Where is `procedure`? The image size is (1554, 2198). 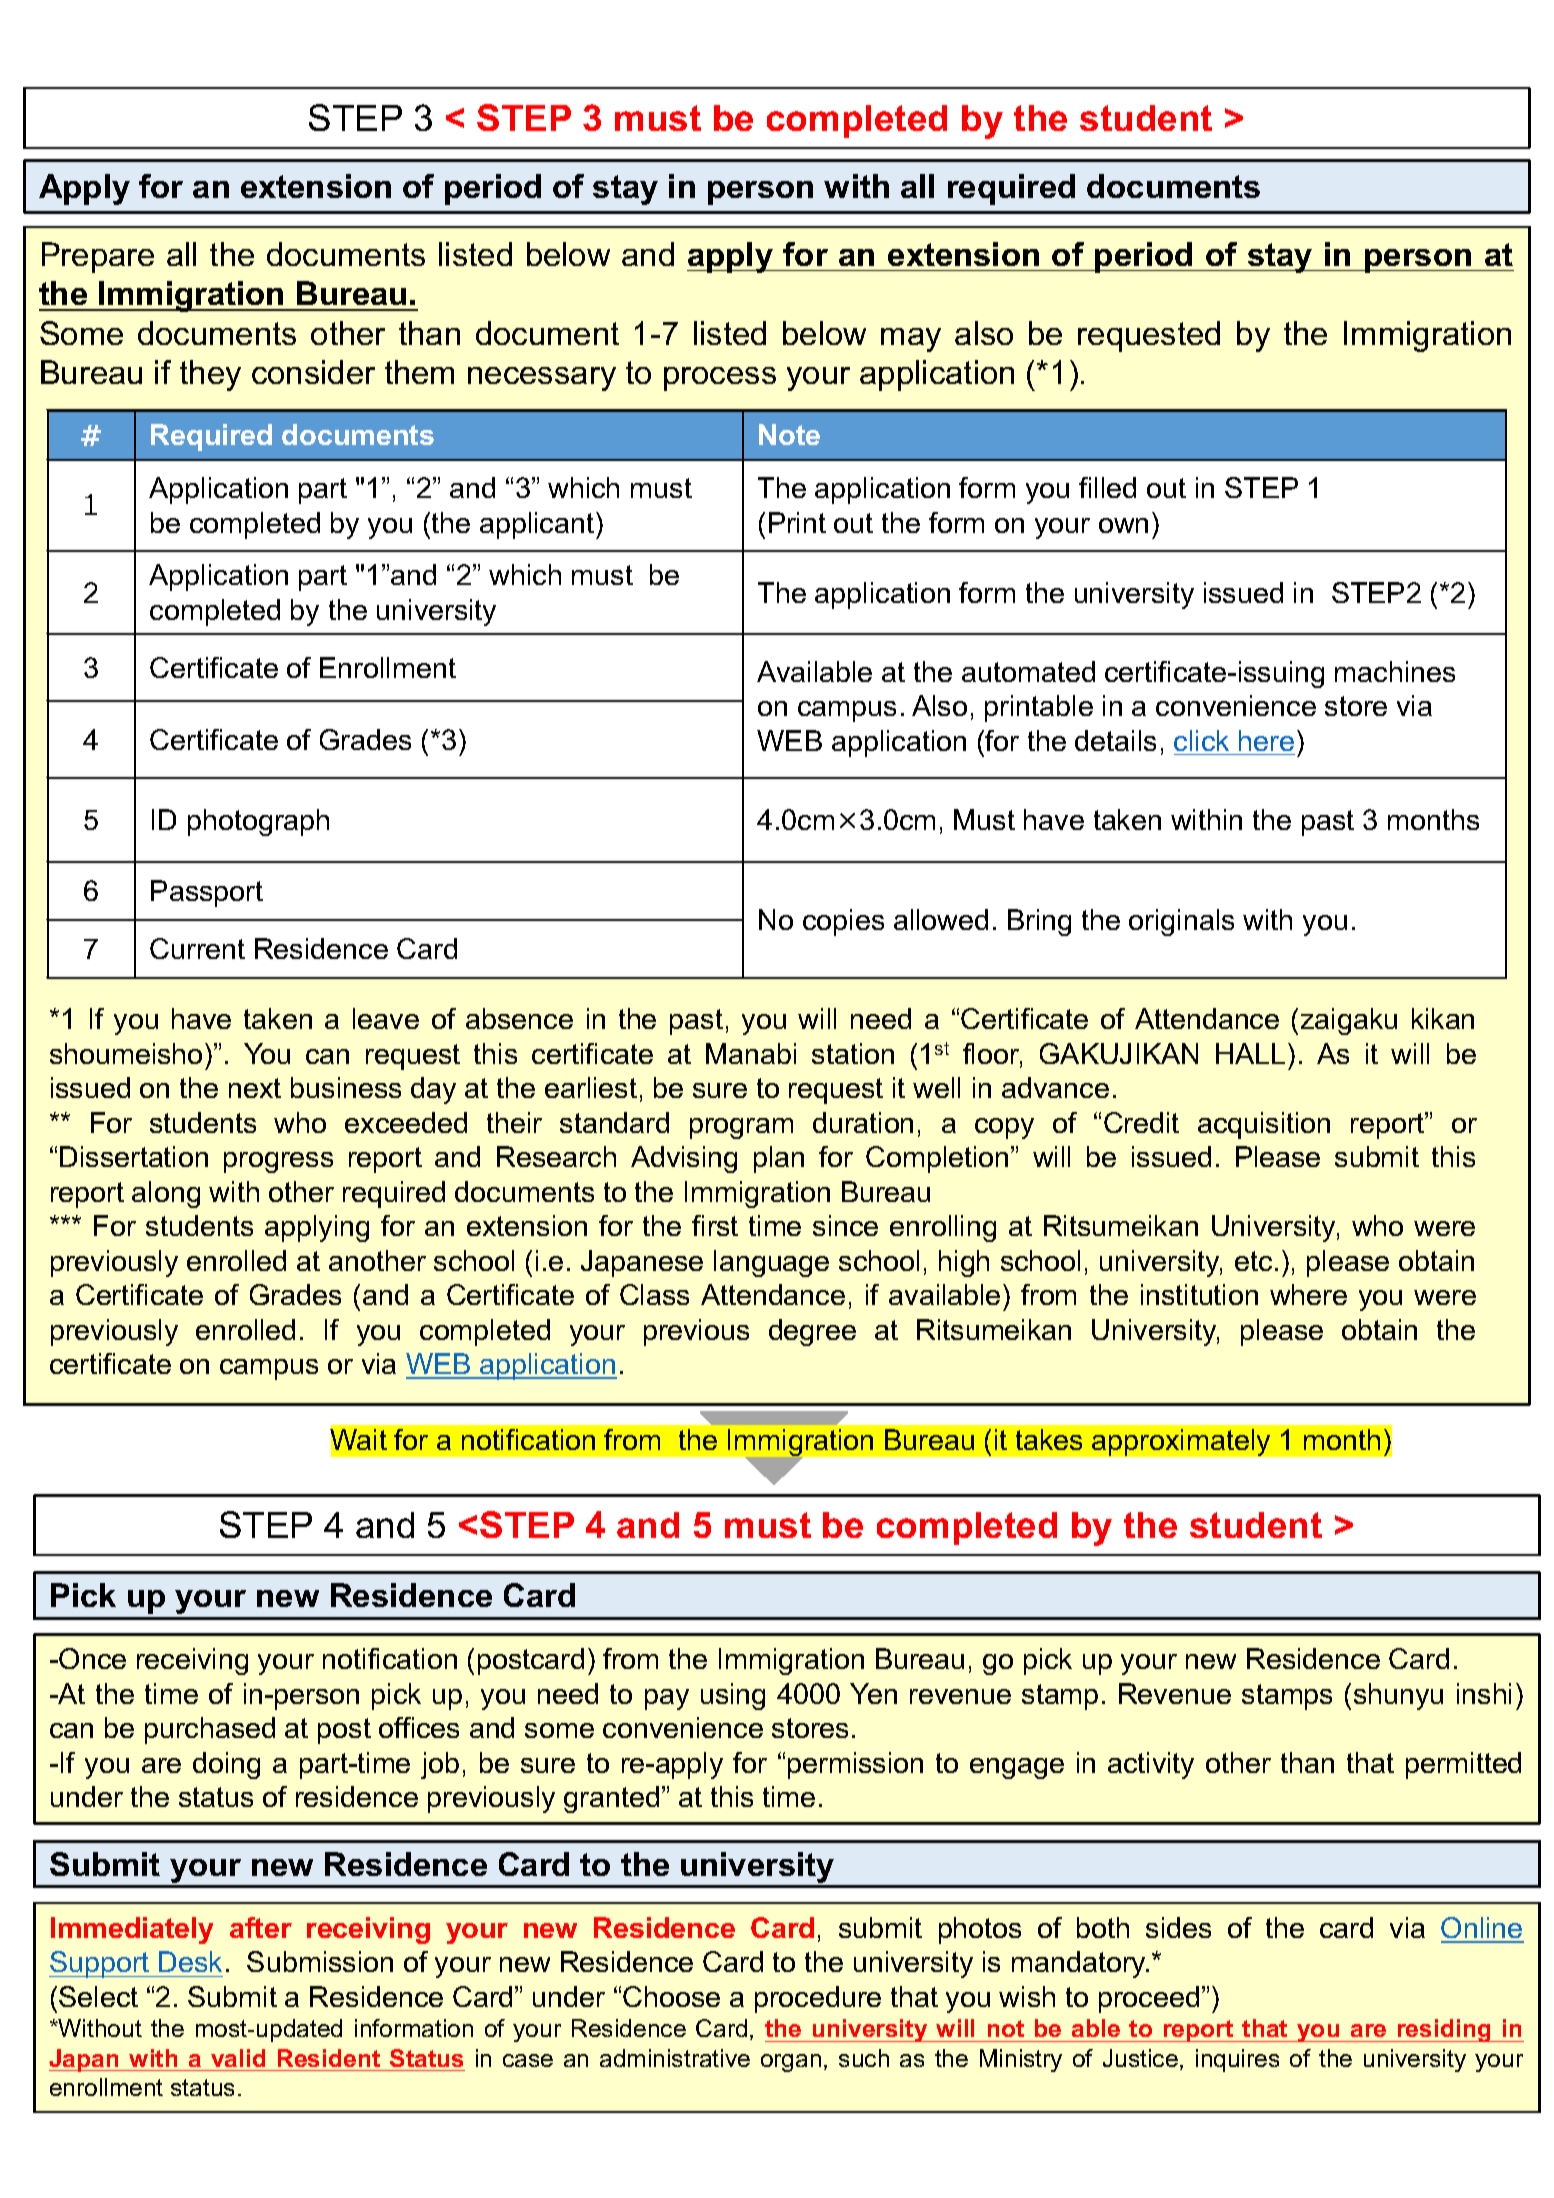 procedure is located at coordinates (818, 1999).
